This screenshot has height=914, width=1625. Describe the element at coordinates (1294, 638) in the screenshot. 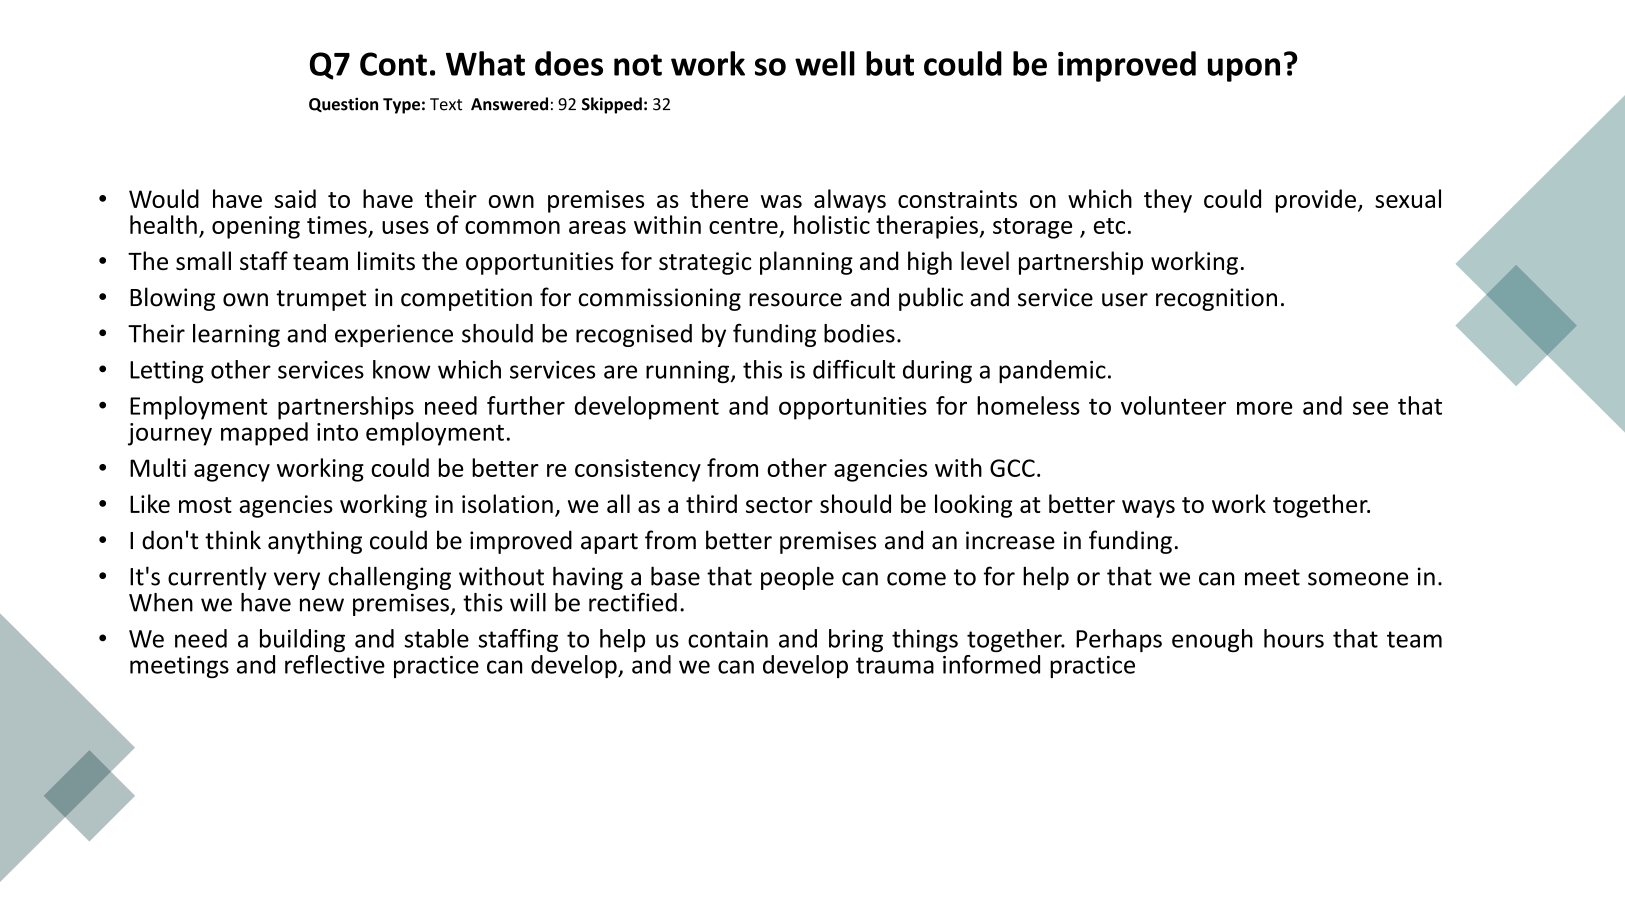

I see `hours` at that location.
